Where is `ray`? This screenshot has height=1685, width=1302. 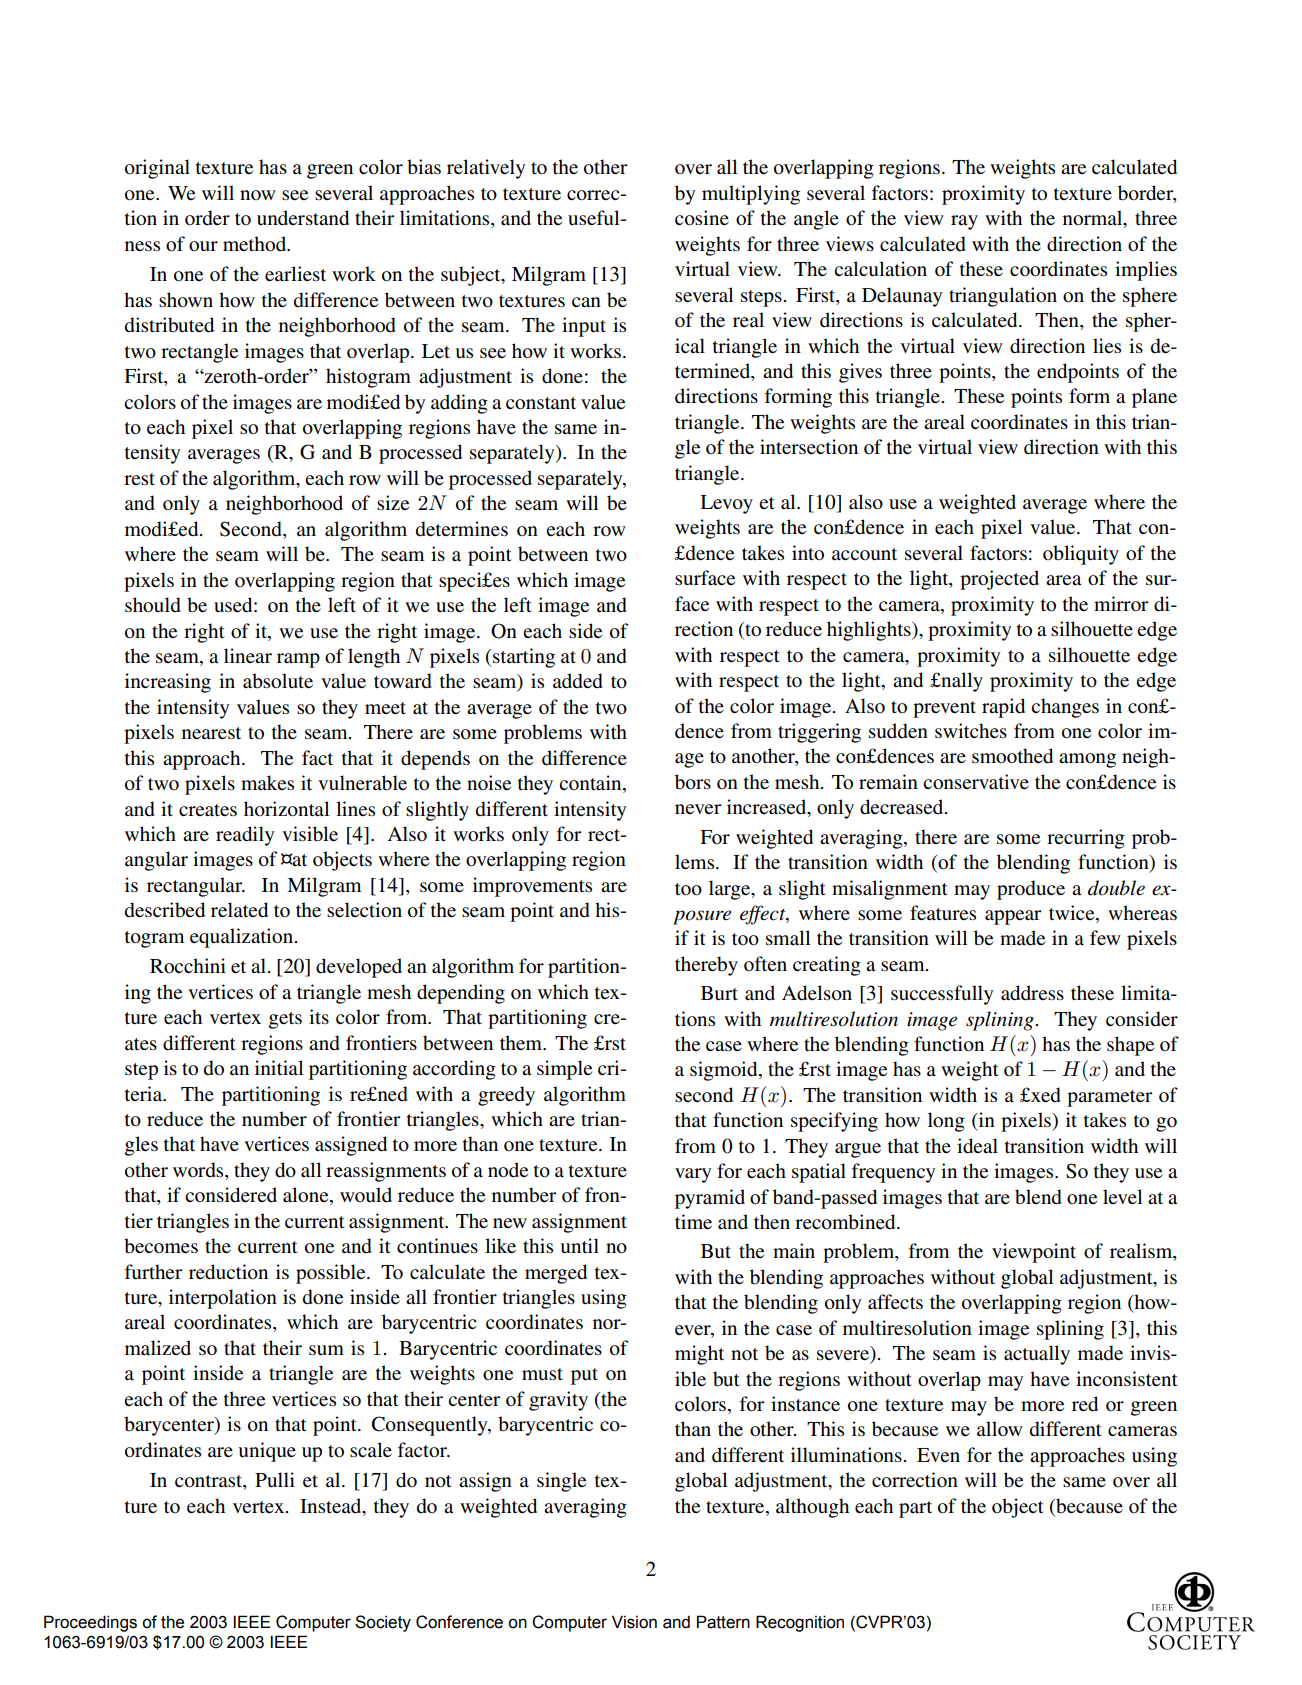
ray is located at coordinates (964, 222).
